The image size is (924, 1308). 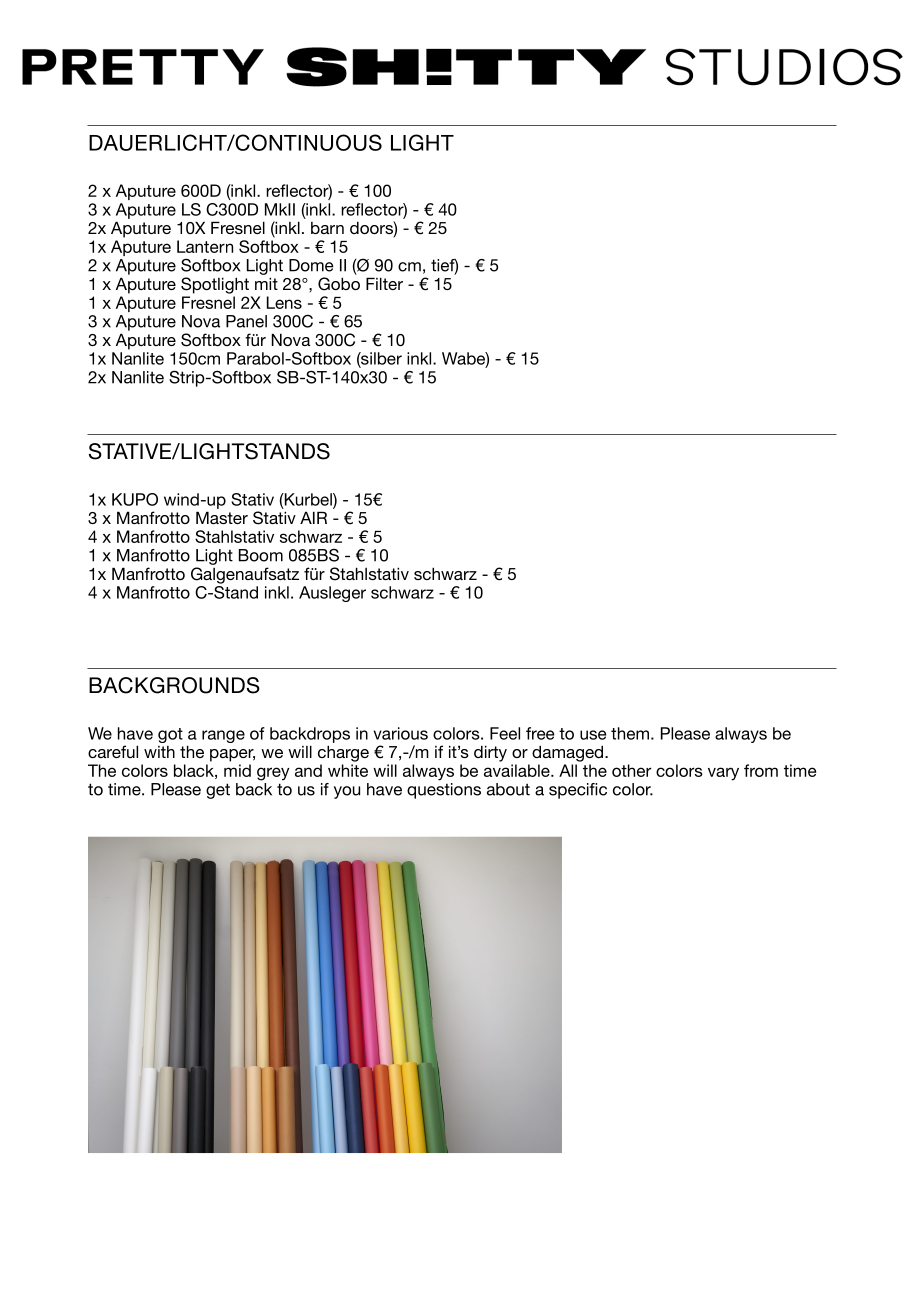 I want to click on various, so click(x=400, y=733).
